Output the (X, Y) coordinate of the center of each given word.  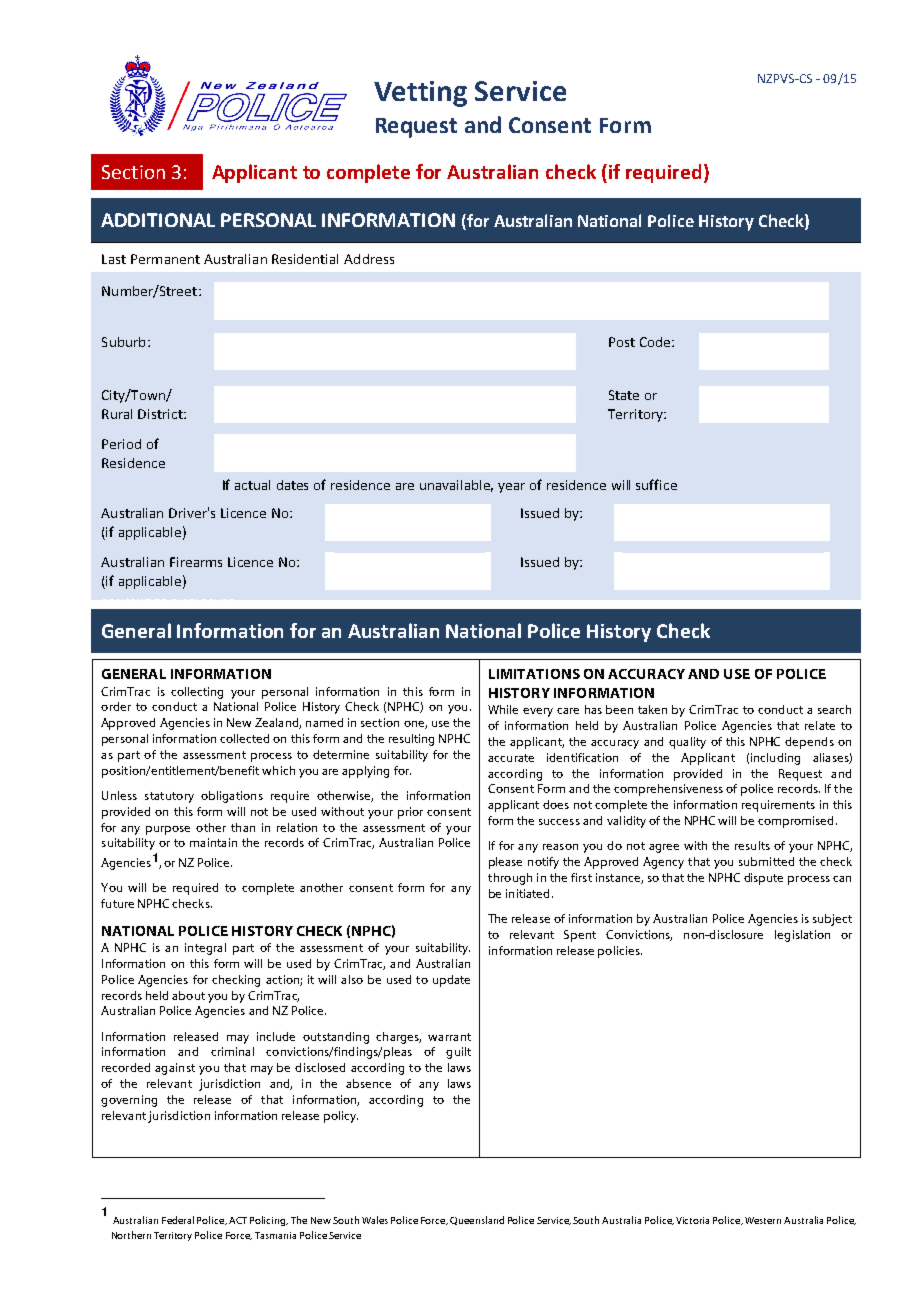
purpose (168, 830)
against (175, 1069)
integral (205, 949)
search (834, 709)
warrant (449, 1037)
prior (410, 813)
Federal (178, 1220)
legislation (802, 936)
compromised (795, 822)
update (451, 981)
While (503, 709)
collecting (197, 693)
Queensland (477, 1220)
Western (763, 1220)
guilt (458, 1053)
